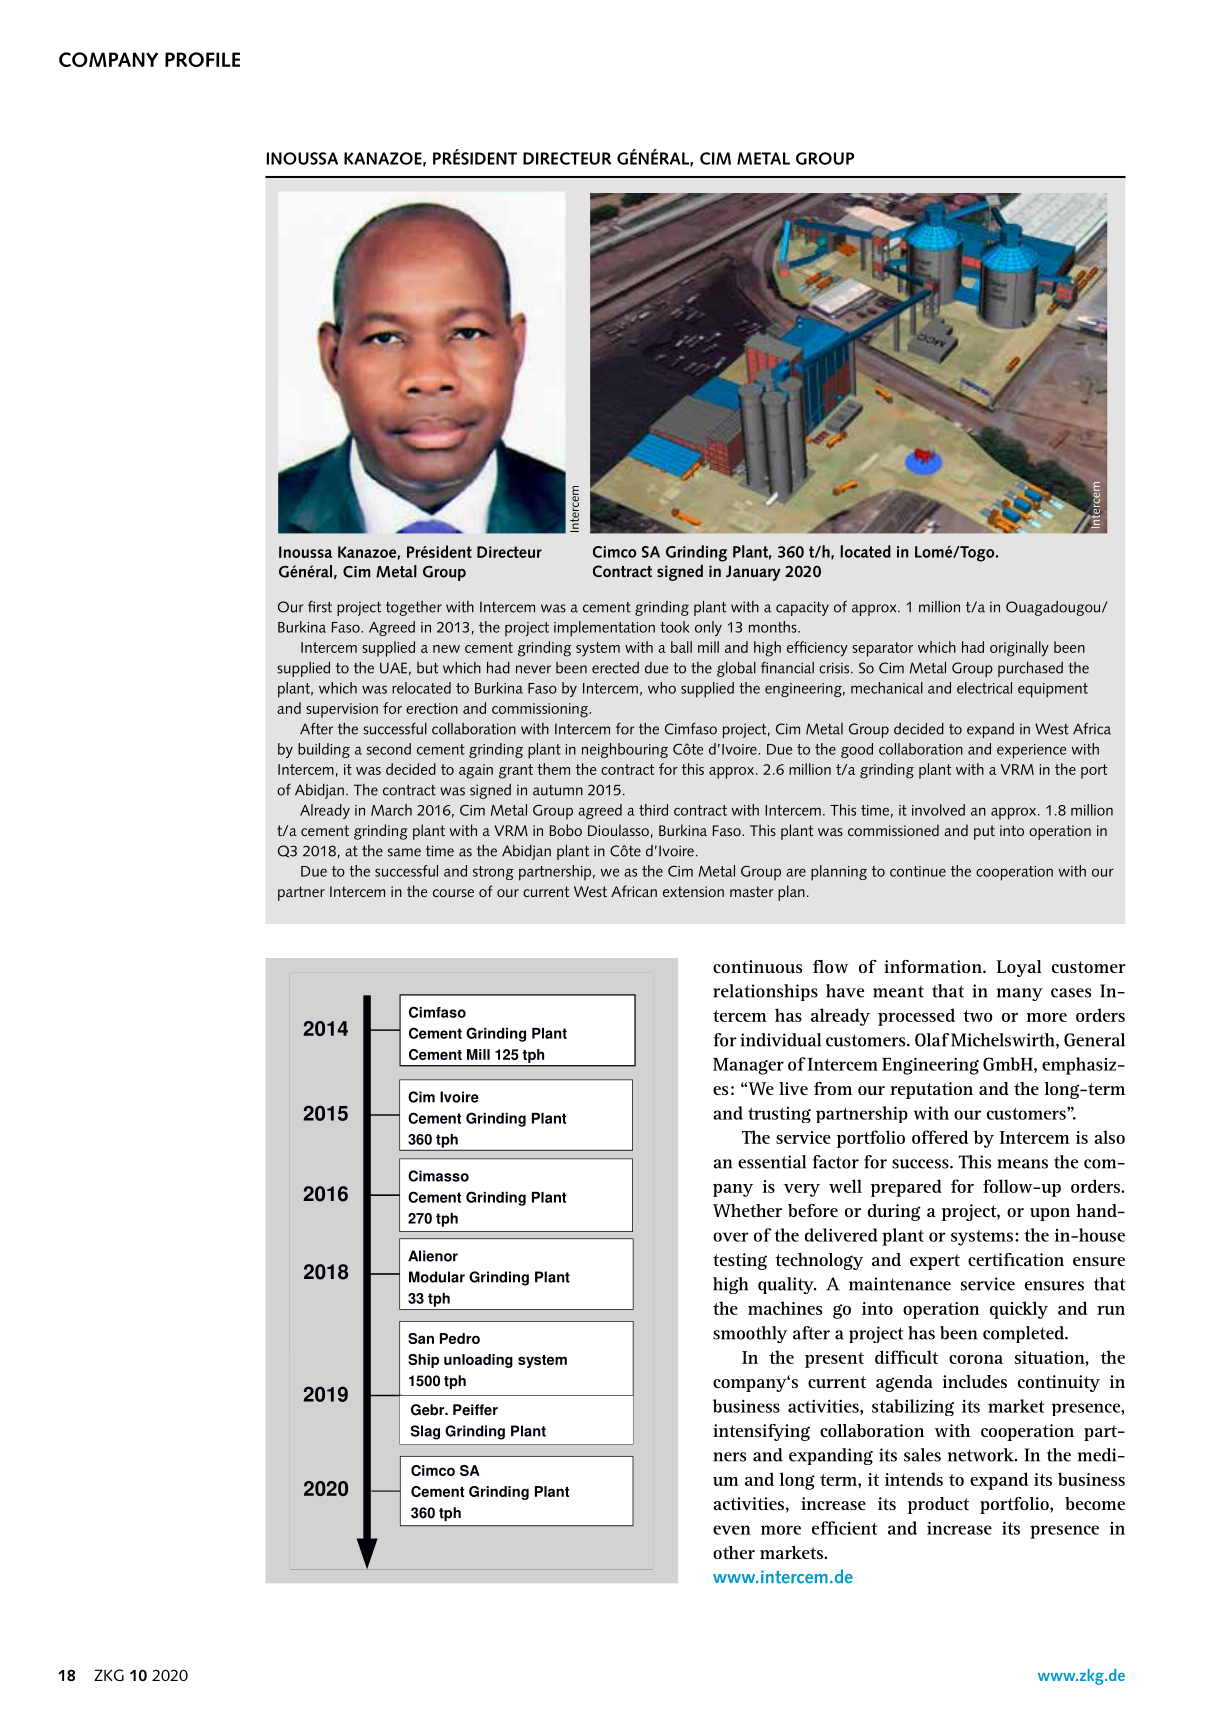 This image has width=1212, height=1714. What do you see at coordinates (202, 59) in the image?
I see `PROFILE` at bounding box center [202, 59].
